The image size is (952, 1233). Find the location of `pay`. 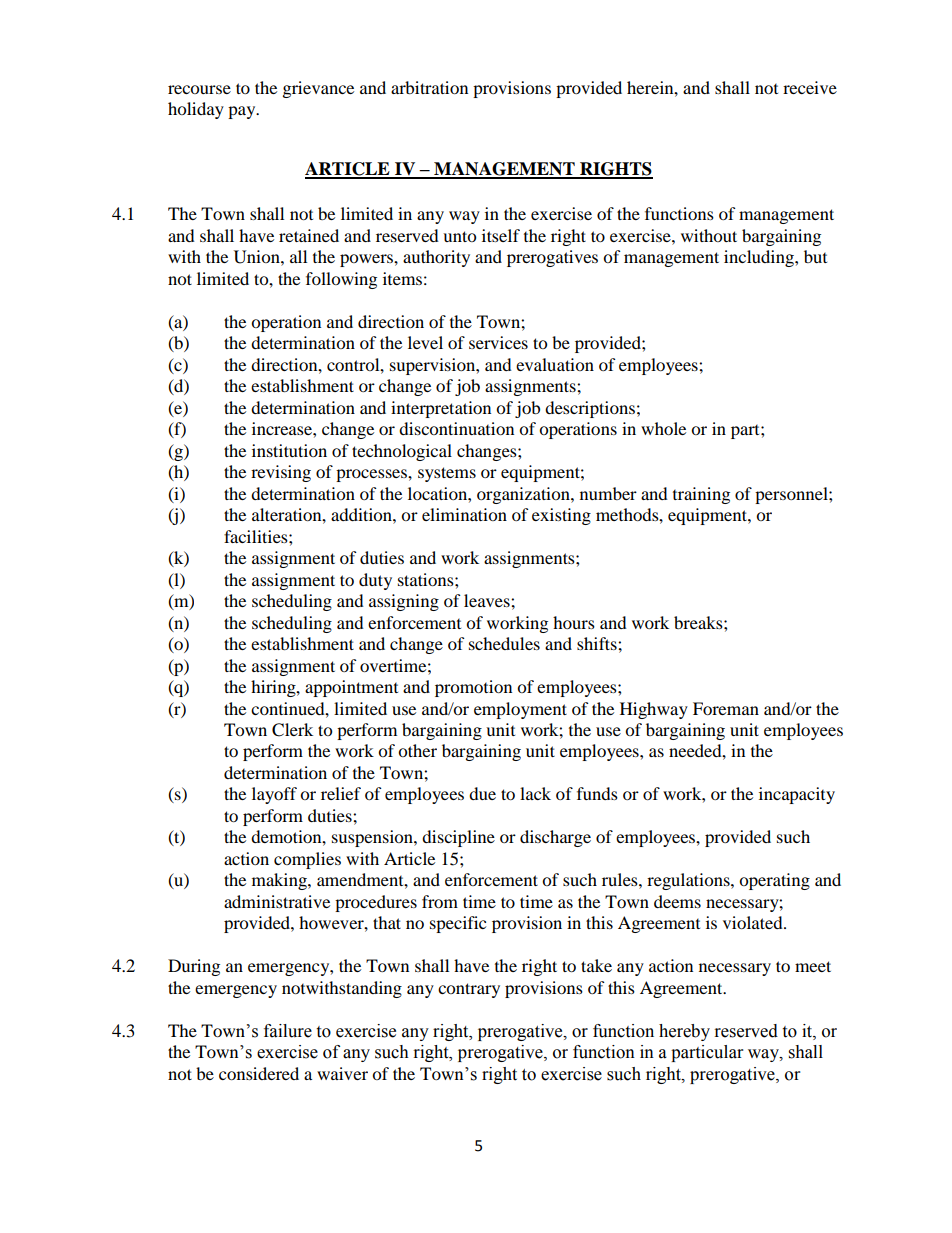

pay is located at coordinates (243, 112).
